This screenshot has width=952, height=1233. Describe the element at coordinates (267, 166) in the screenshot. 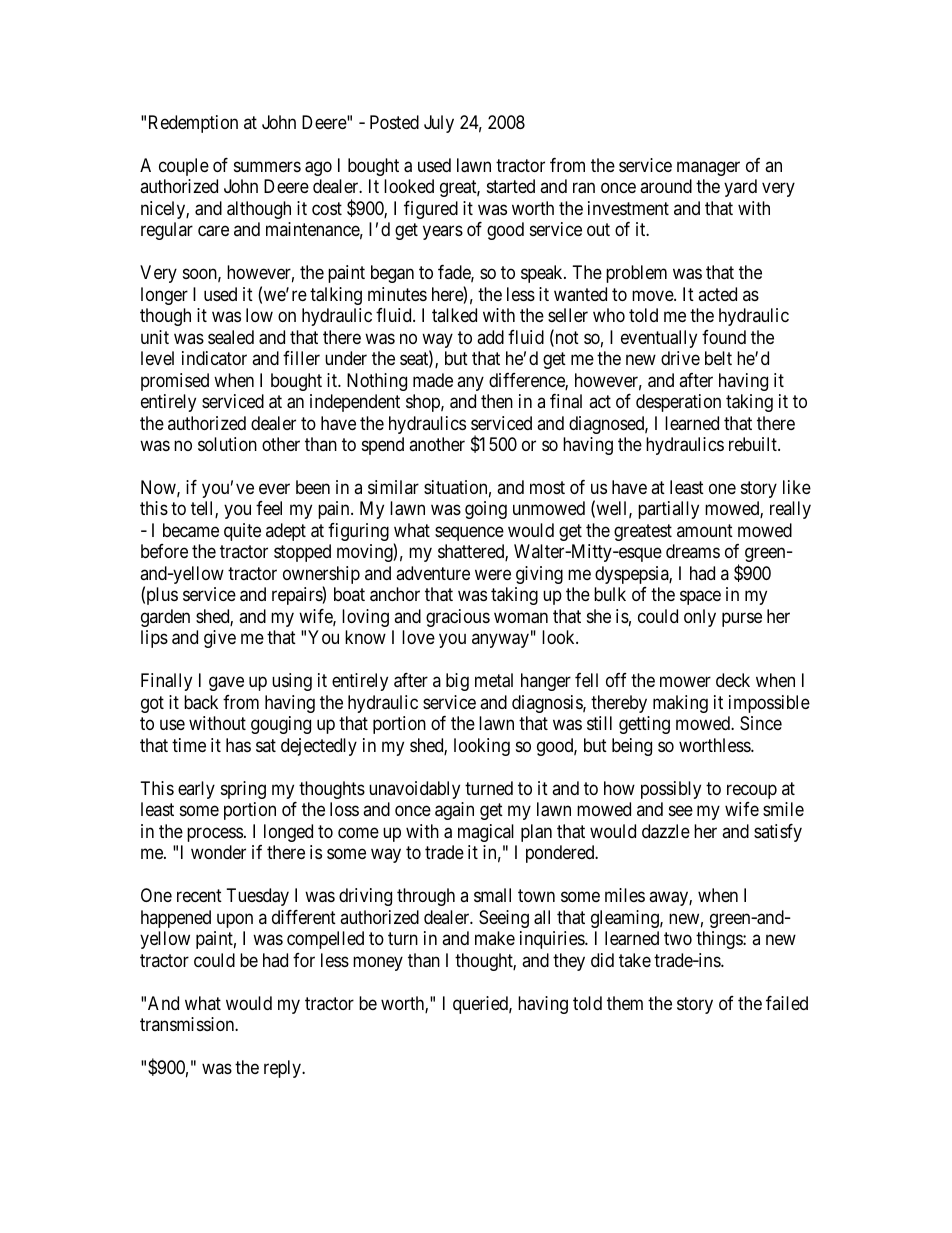

I see `summers` at that location.
